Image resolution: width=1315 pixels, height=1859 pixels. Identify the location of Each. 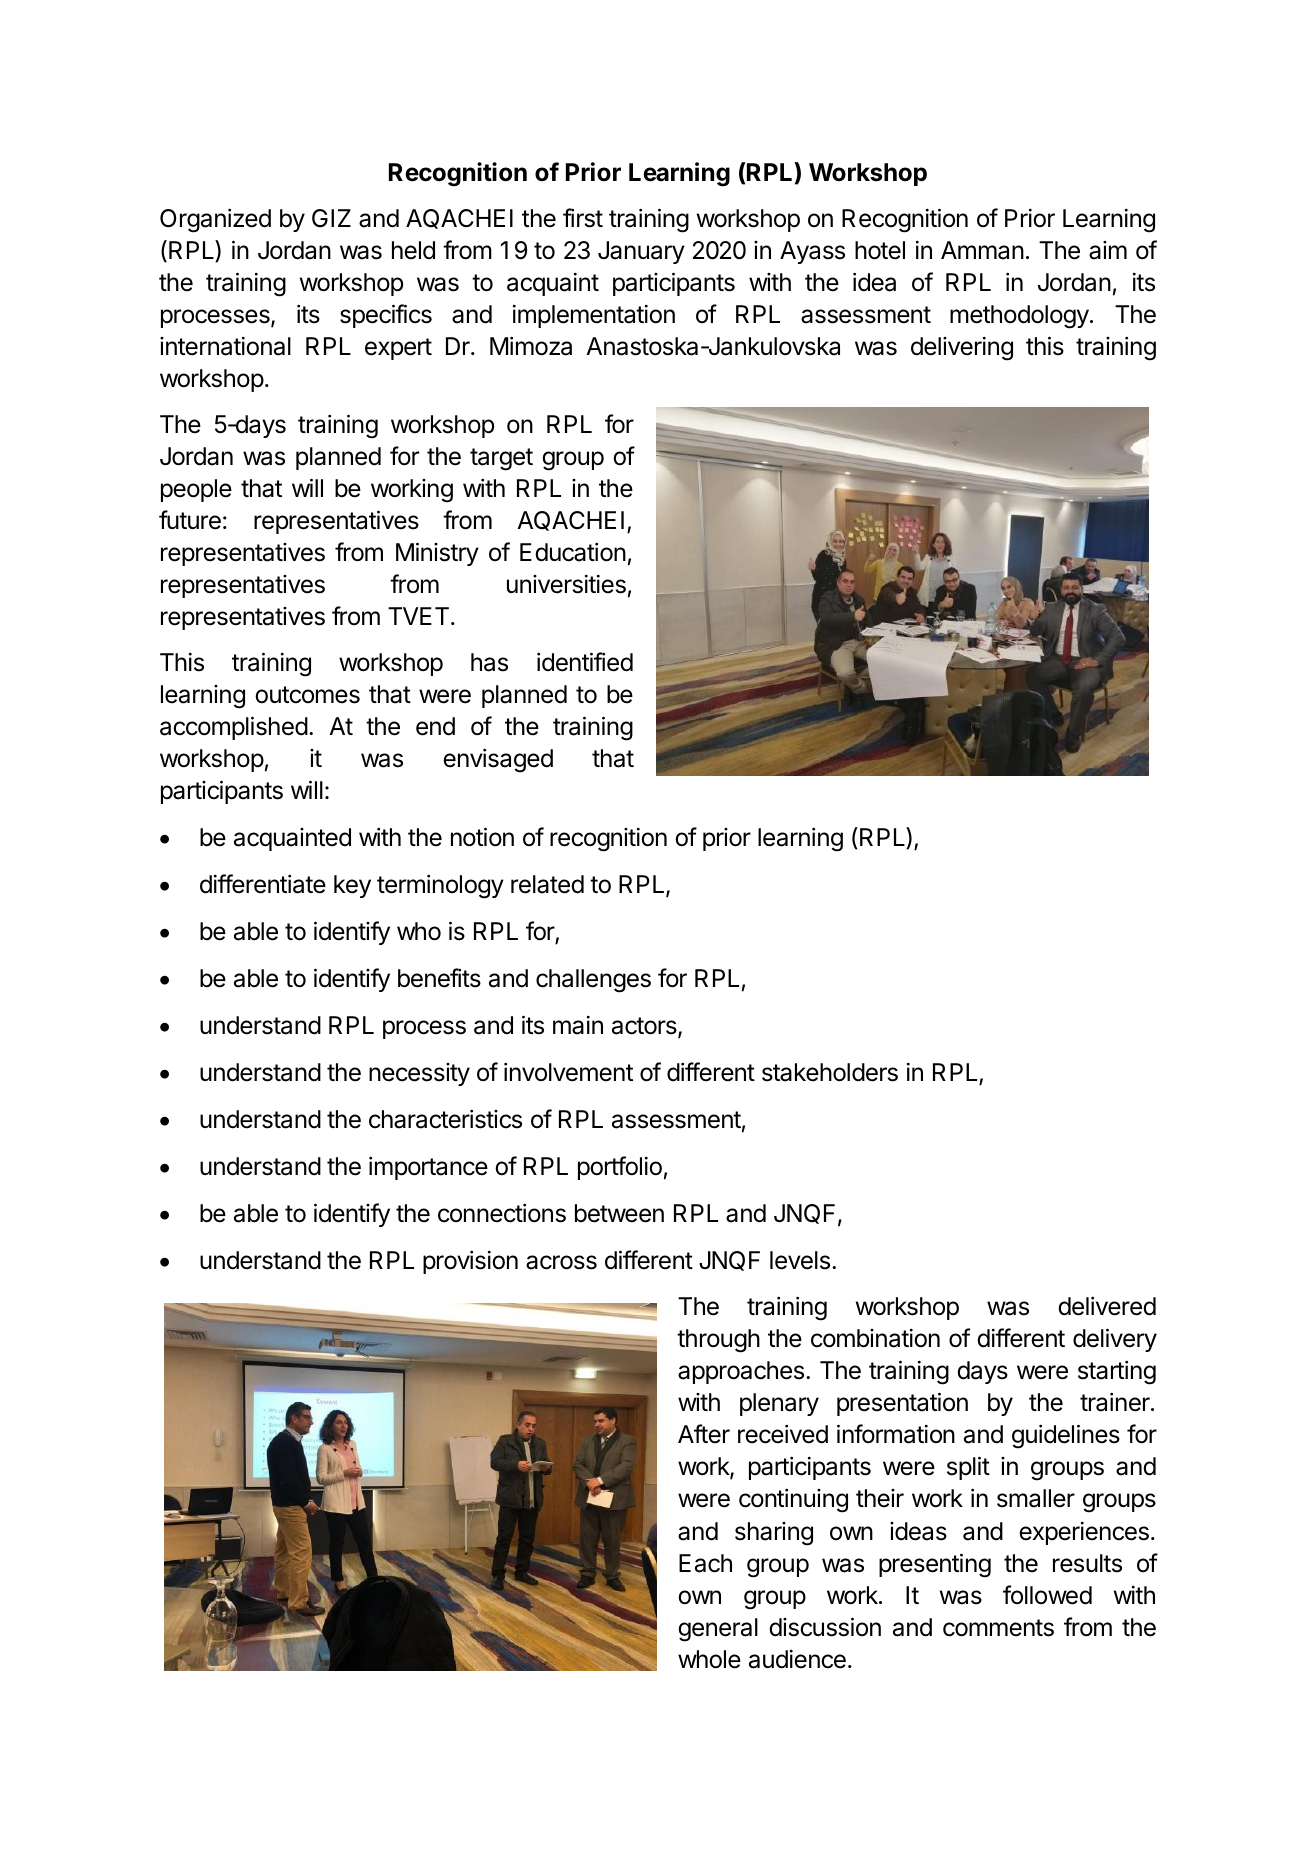
(705, 1563).
